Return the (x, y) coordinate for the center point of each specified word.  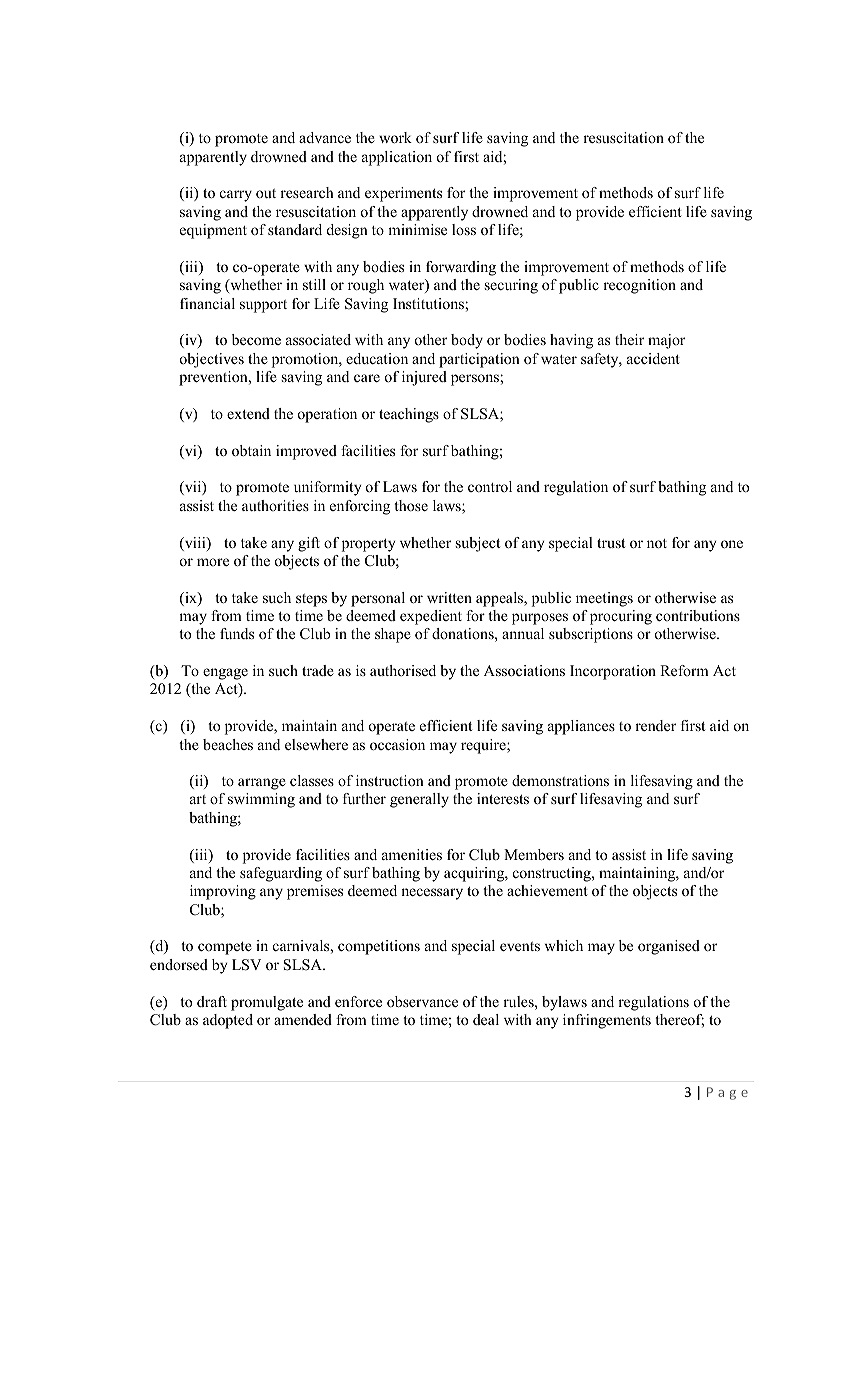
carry (236, 196)
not (657, 543)
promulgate (267, 1003)
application (397, 158)
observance (422, 1001)
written (449, 597)
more (213, 562)
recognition (639, 286)
